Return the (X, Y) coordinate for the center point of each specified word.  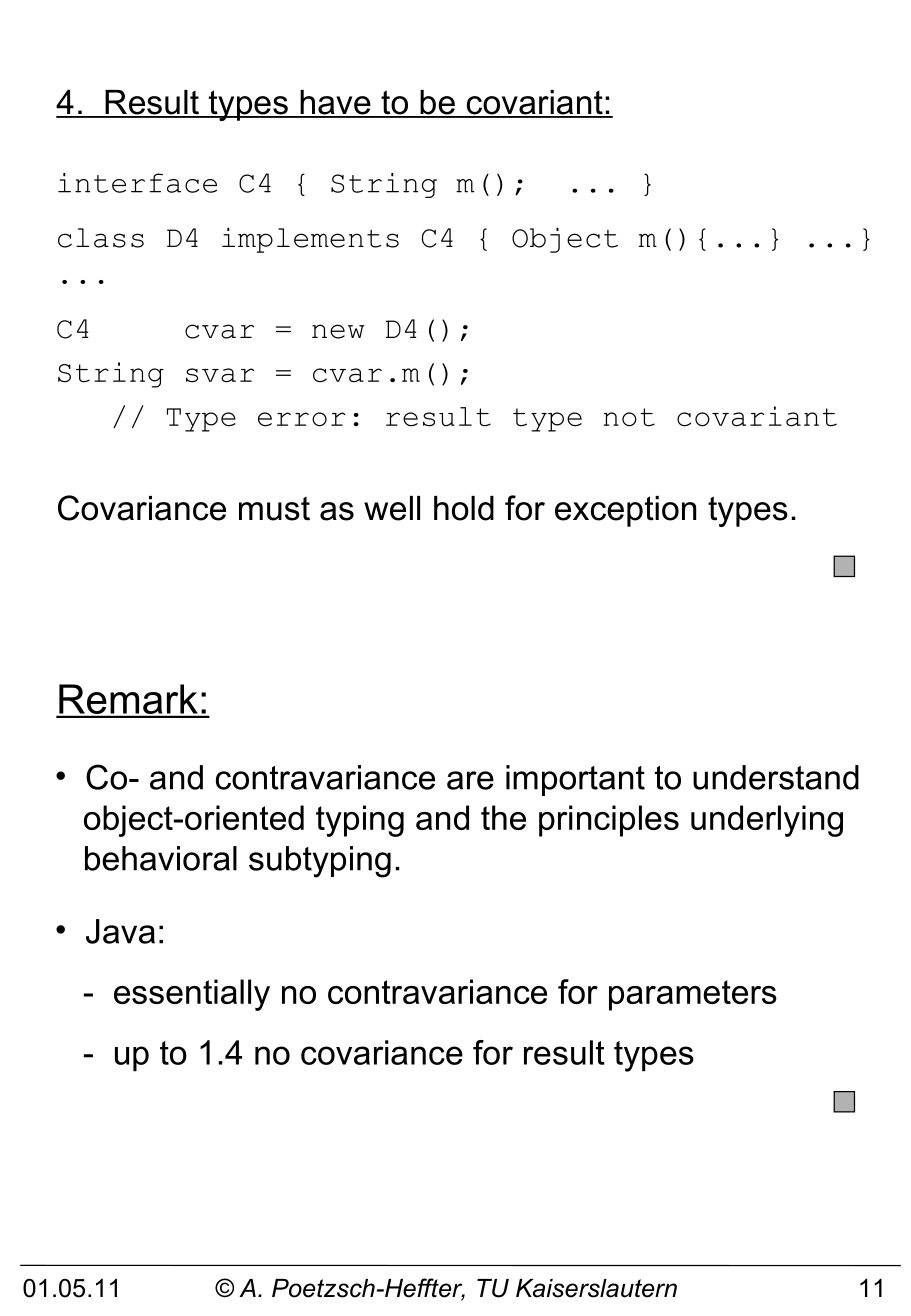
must (274, 508)
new (338, 331)
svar (220, 375)
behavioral (161, 858)
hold (464, 508)
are (470, 780)
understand (776, 777)
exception (625, 511)
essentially (192, 995)
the (503, 817)
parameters (693, 995)
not (629, 417)
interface (137, 183)
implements (310, 240)
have (335, 103)
